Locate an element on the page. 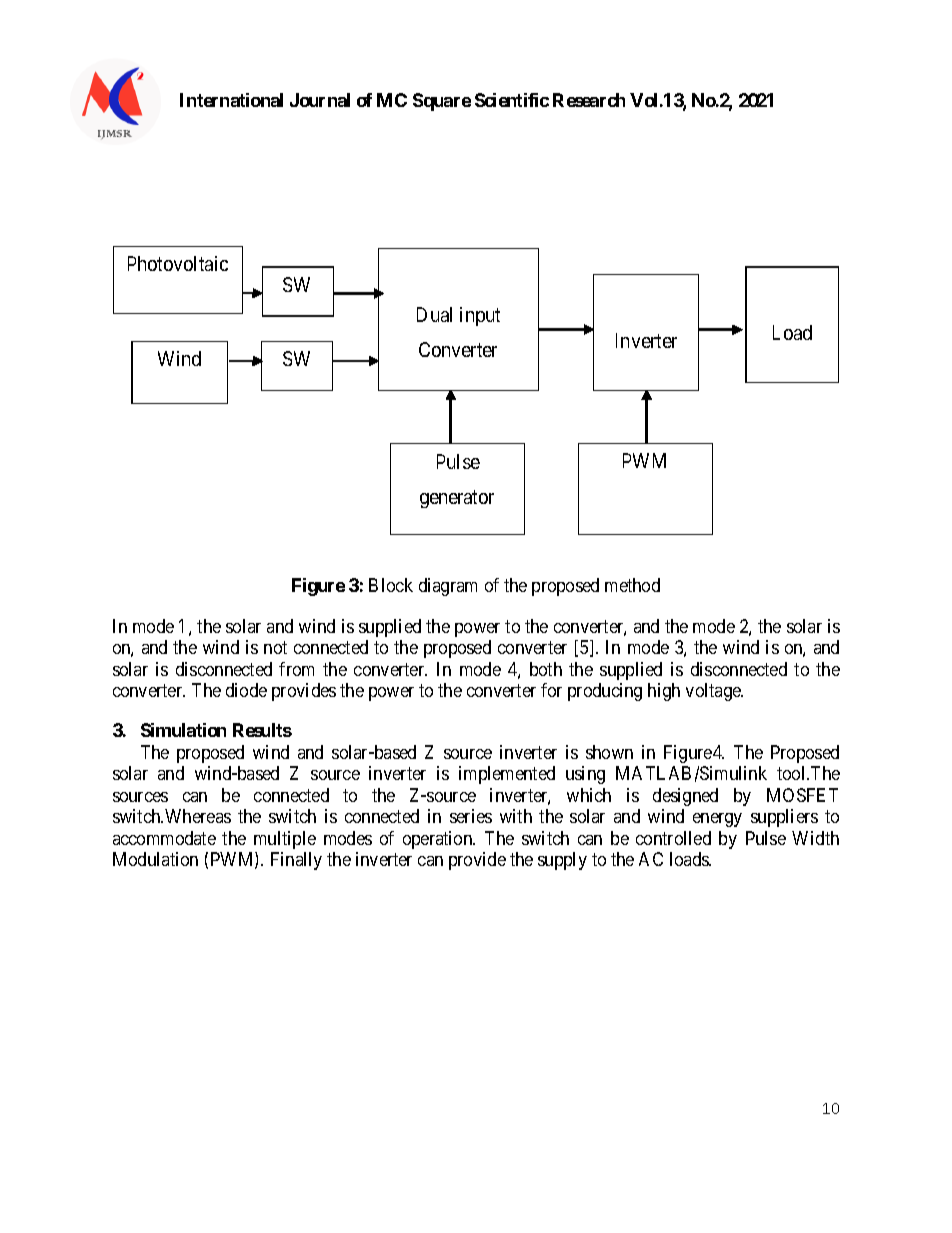 Image resolution: width=952 pixels, height=1233 pixels. method is located at coordinates (632, 585).
